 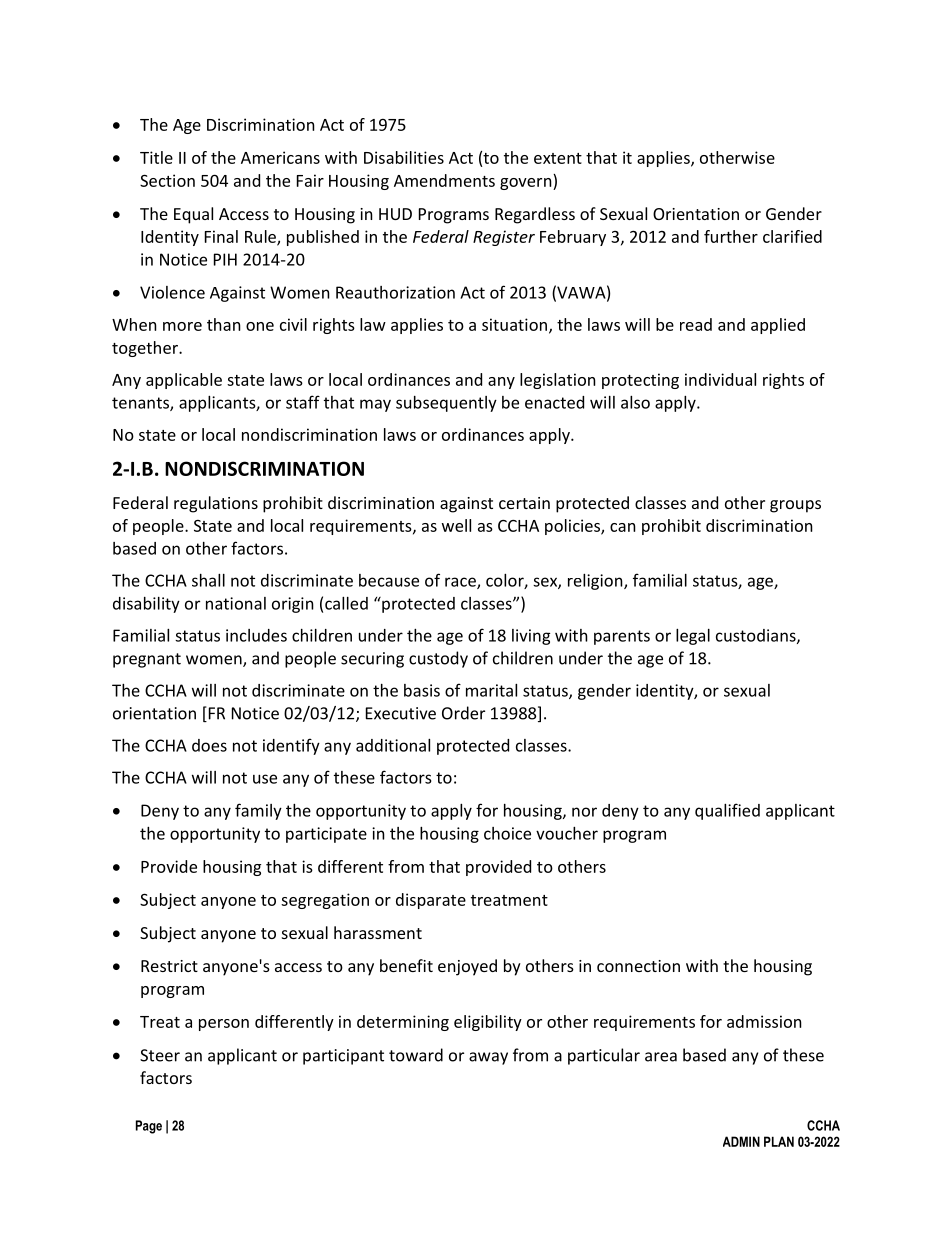 I want to click on subsequently, so click(x=446, y=404).
